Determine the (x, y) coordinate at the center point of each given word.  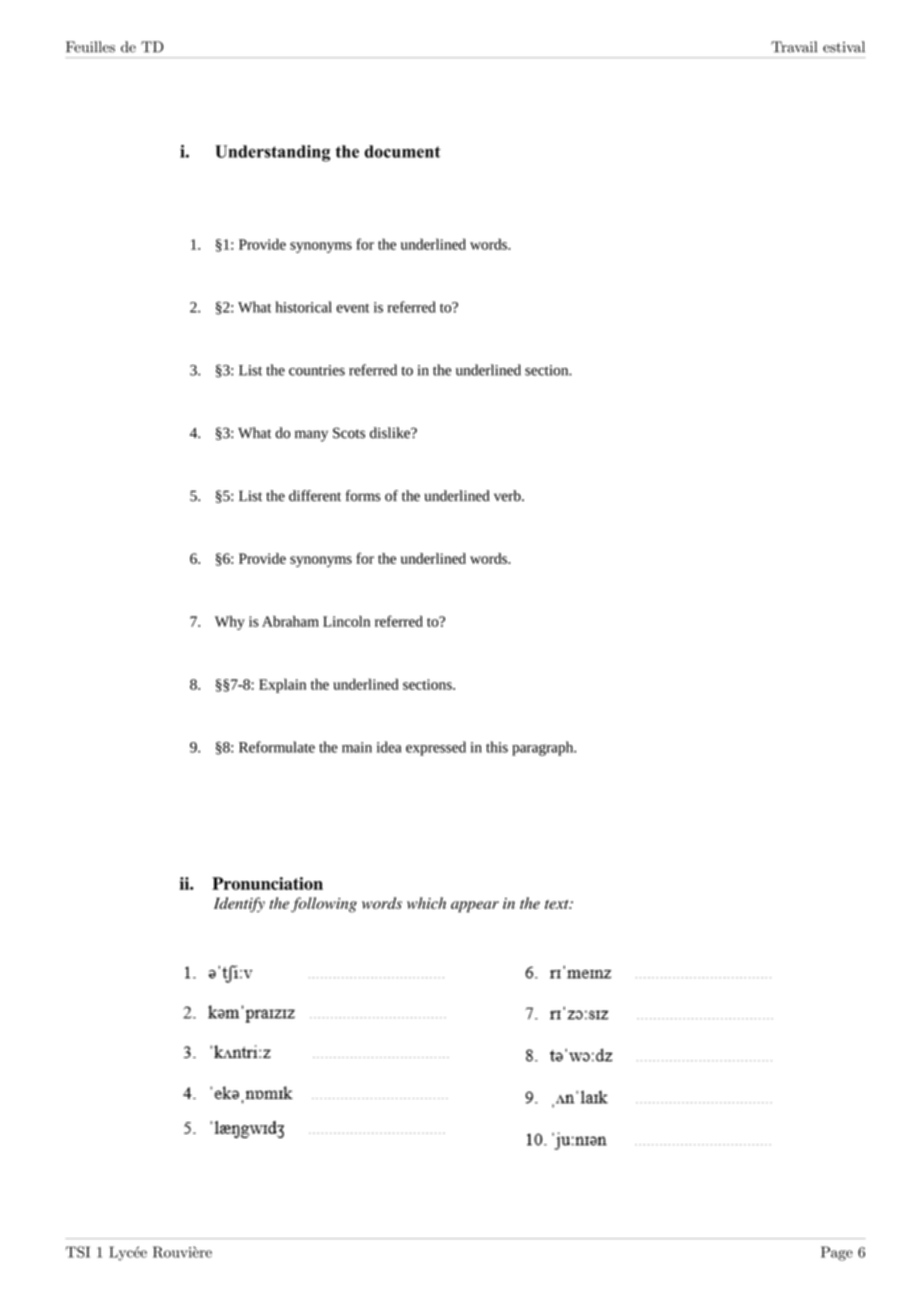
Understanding (272, 153)
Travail (794, 47)
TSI (78, 1252)
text (558, 904)
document (402, 151)
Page (837, 1253)
